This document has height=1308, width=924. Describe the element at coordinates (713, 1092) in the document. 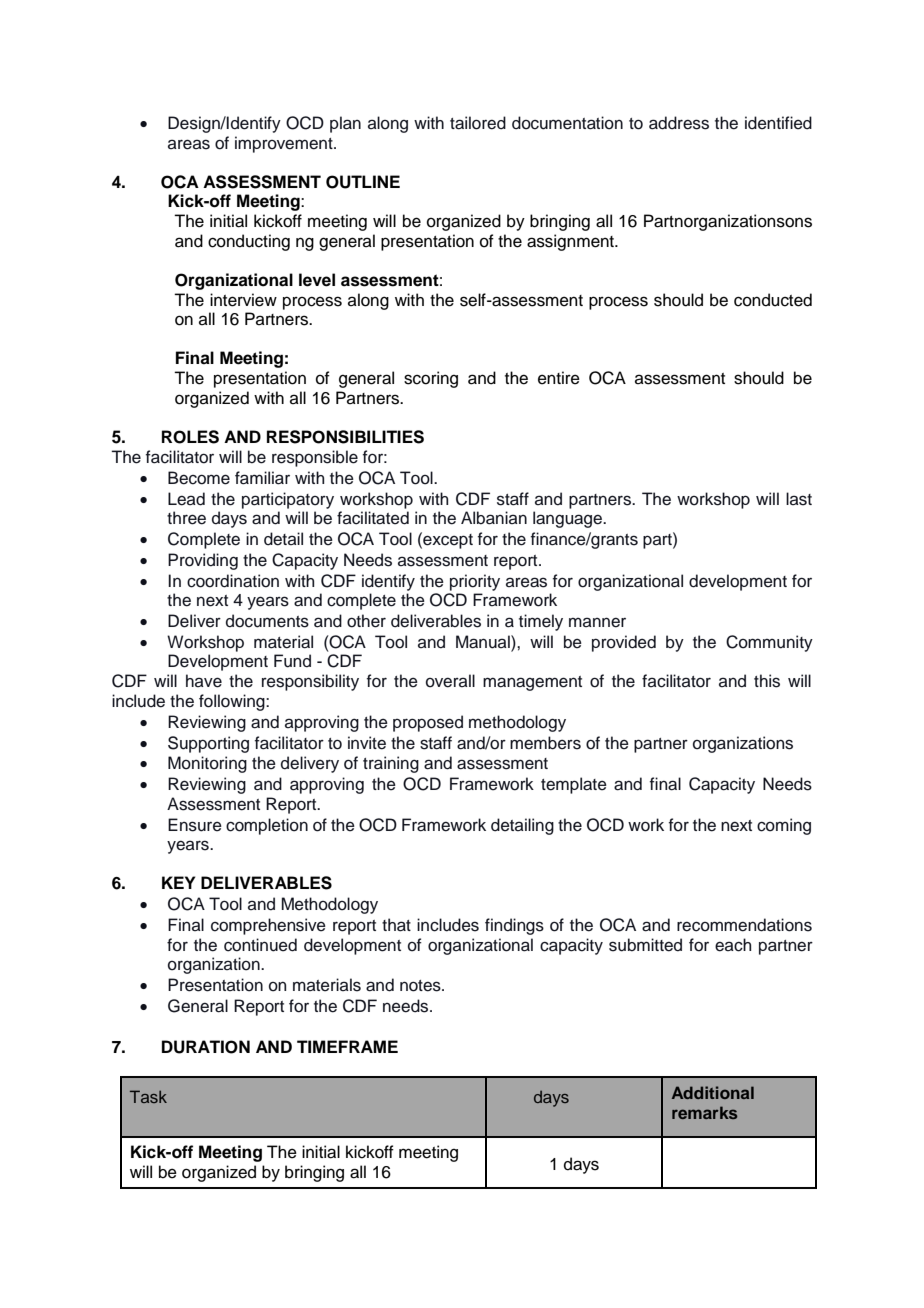

I see `Additional` at that location.
